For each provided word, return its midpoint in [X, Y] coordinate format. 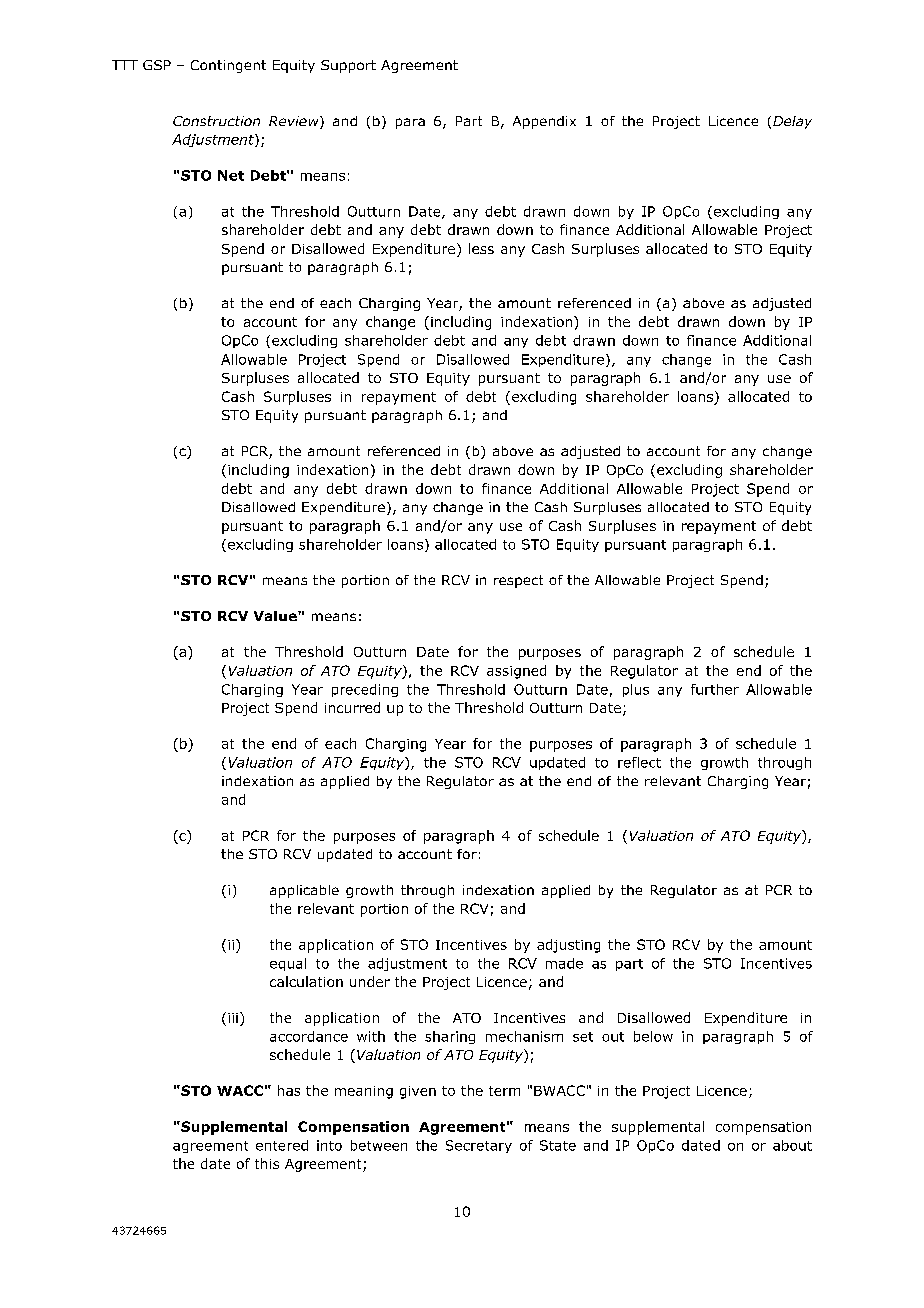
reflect [639, 762]
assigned [516, 672]
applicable [304, 891]
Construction [216, 121]
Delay [792, 122]
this [267, 1163]
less [481, 248]
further [715, 689]
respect [518, 581]
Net [231, 175]
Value [276, 616]
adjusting [568, 946]
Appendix [544, 122]
